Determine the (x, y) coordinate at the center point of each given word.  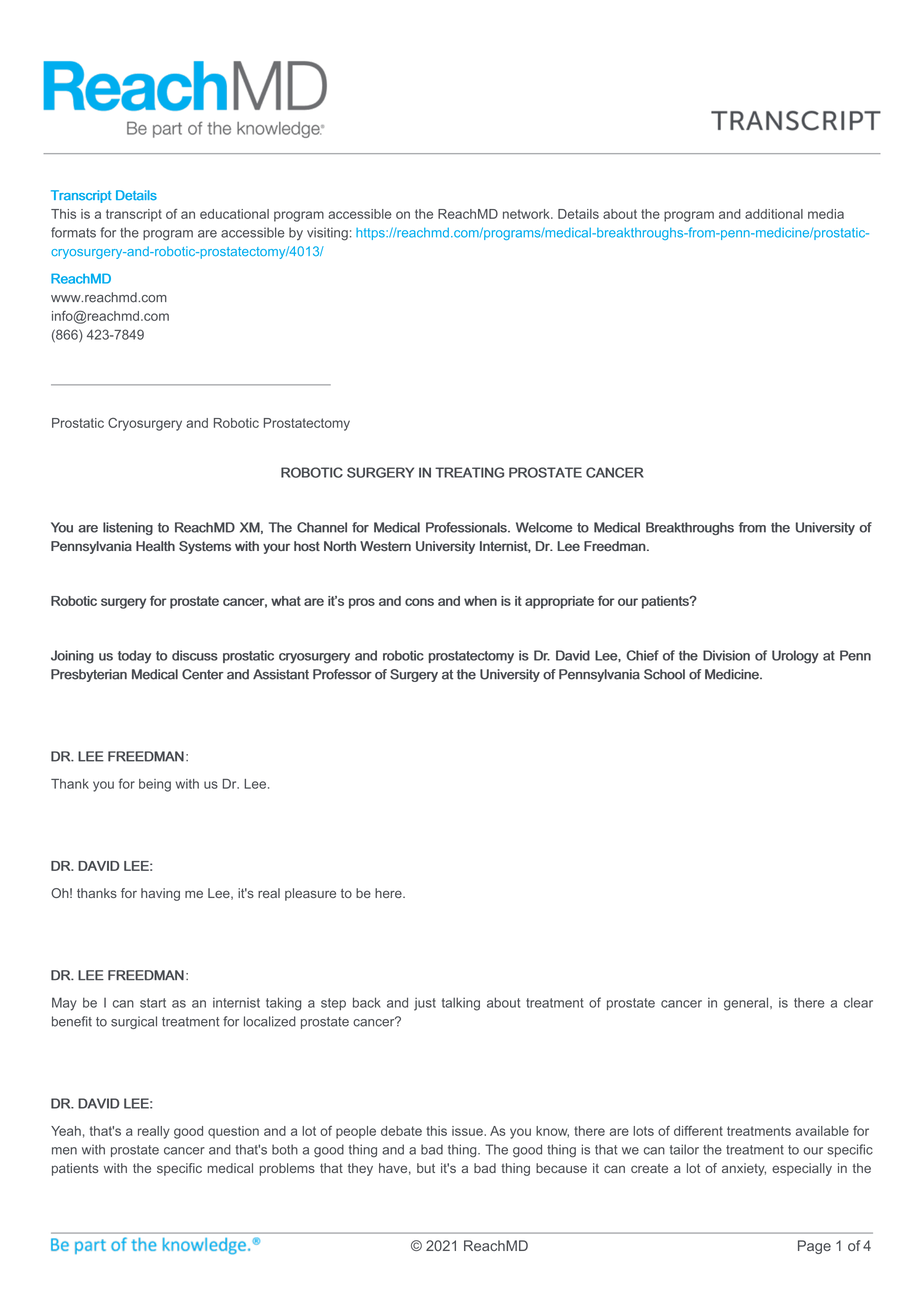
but (426, 1168)
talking (461, 1004)
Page (814, 1247)
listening (128, 528)
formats (73, 232)
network (527, 214)
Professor (342, 674)
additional (774, 214)
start (153, 1003)
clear (858, 1002)
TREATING (469, 472)
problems (287, 1169)
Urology (795, 657)
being (155, 785)
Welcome (544, 527)
